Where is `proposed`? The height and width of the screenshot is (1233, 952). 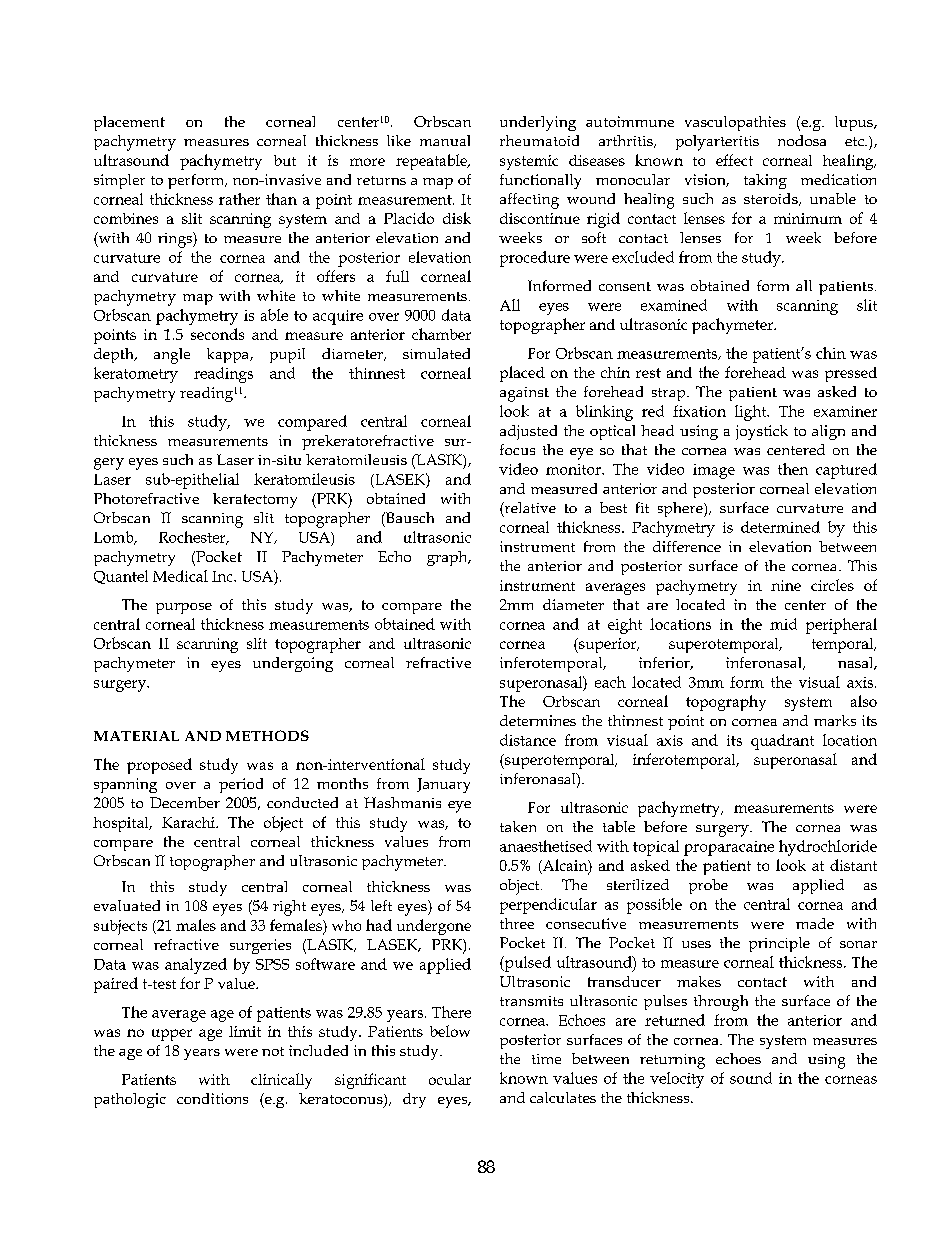 proposed is located at coordinates (159, 766).
